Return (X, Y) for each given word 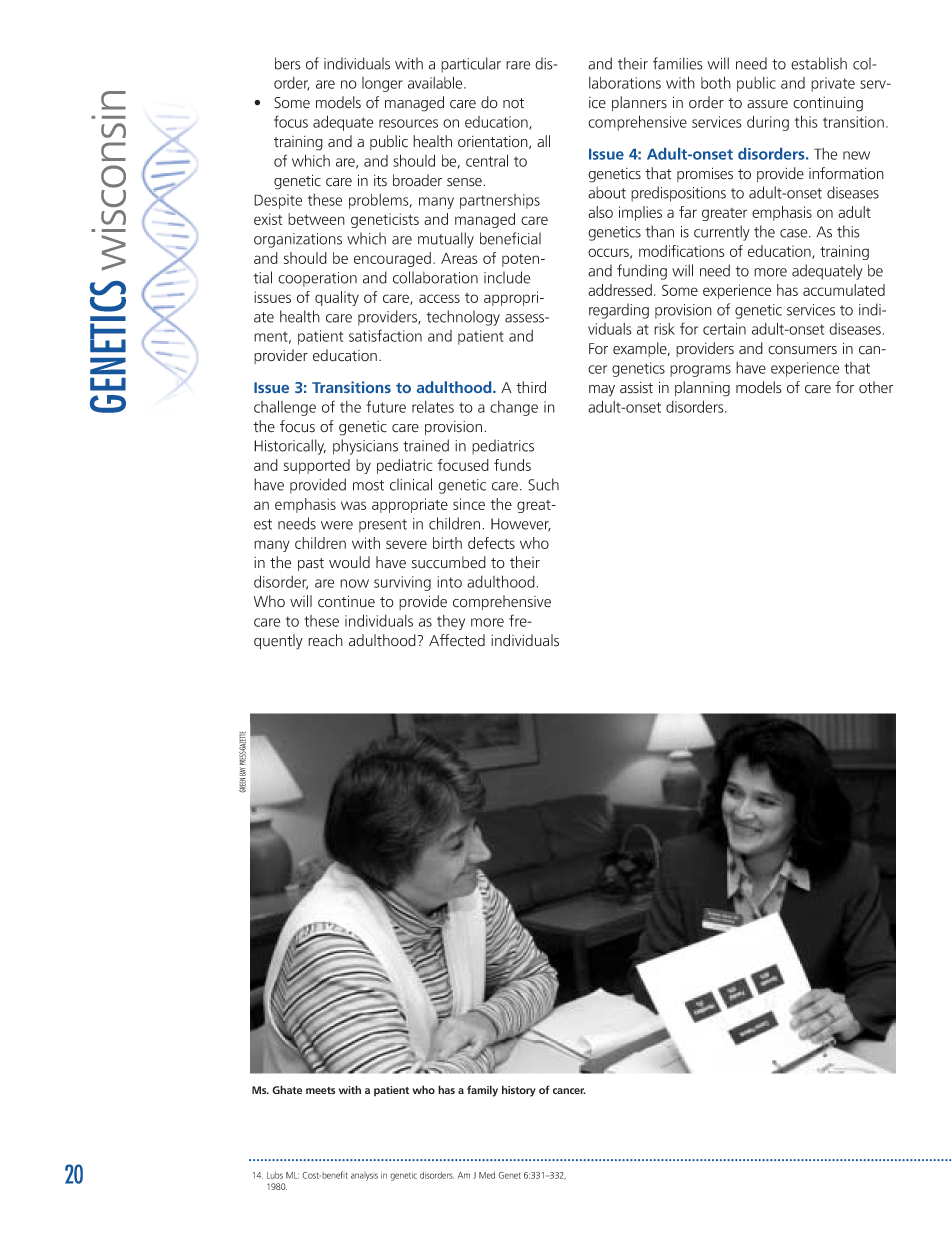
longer (382, 84)
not (513, 103)
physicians (365, 447)
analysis (364, 1176)
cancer (569, 1091)
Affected (457, 640)
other (876, 387)
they (451, 622)
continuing (828, 104)
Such (543, 484)
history (519, 1091)
